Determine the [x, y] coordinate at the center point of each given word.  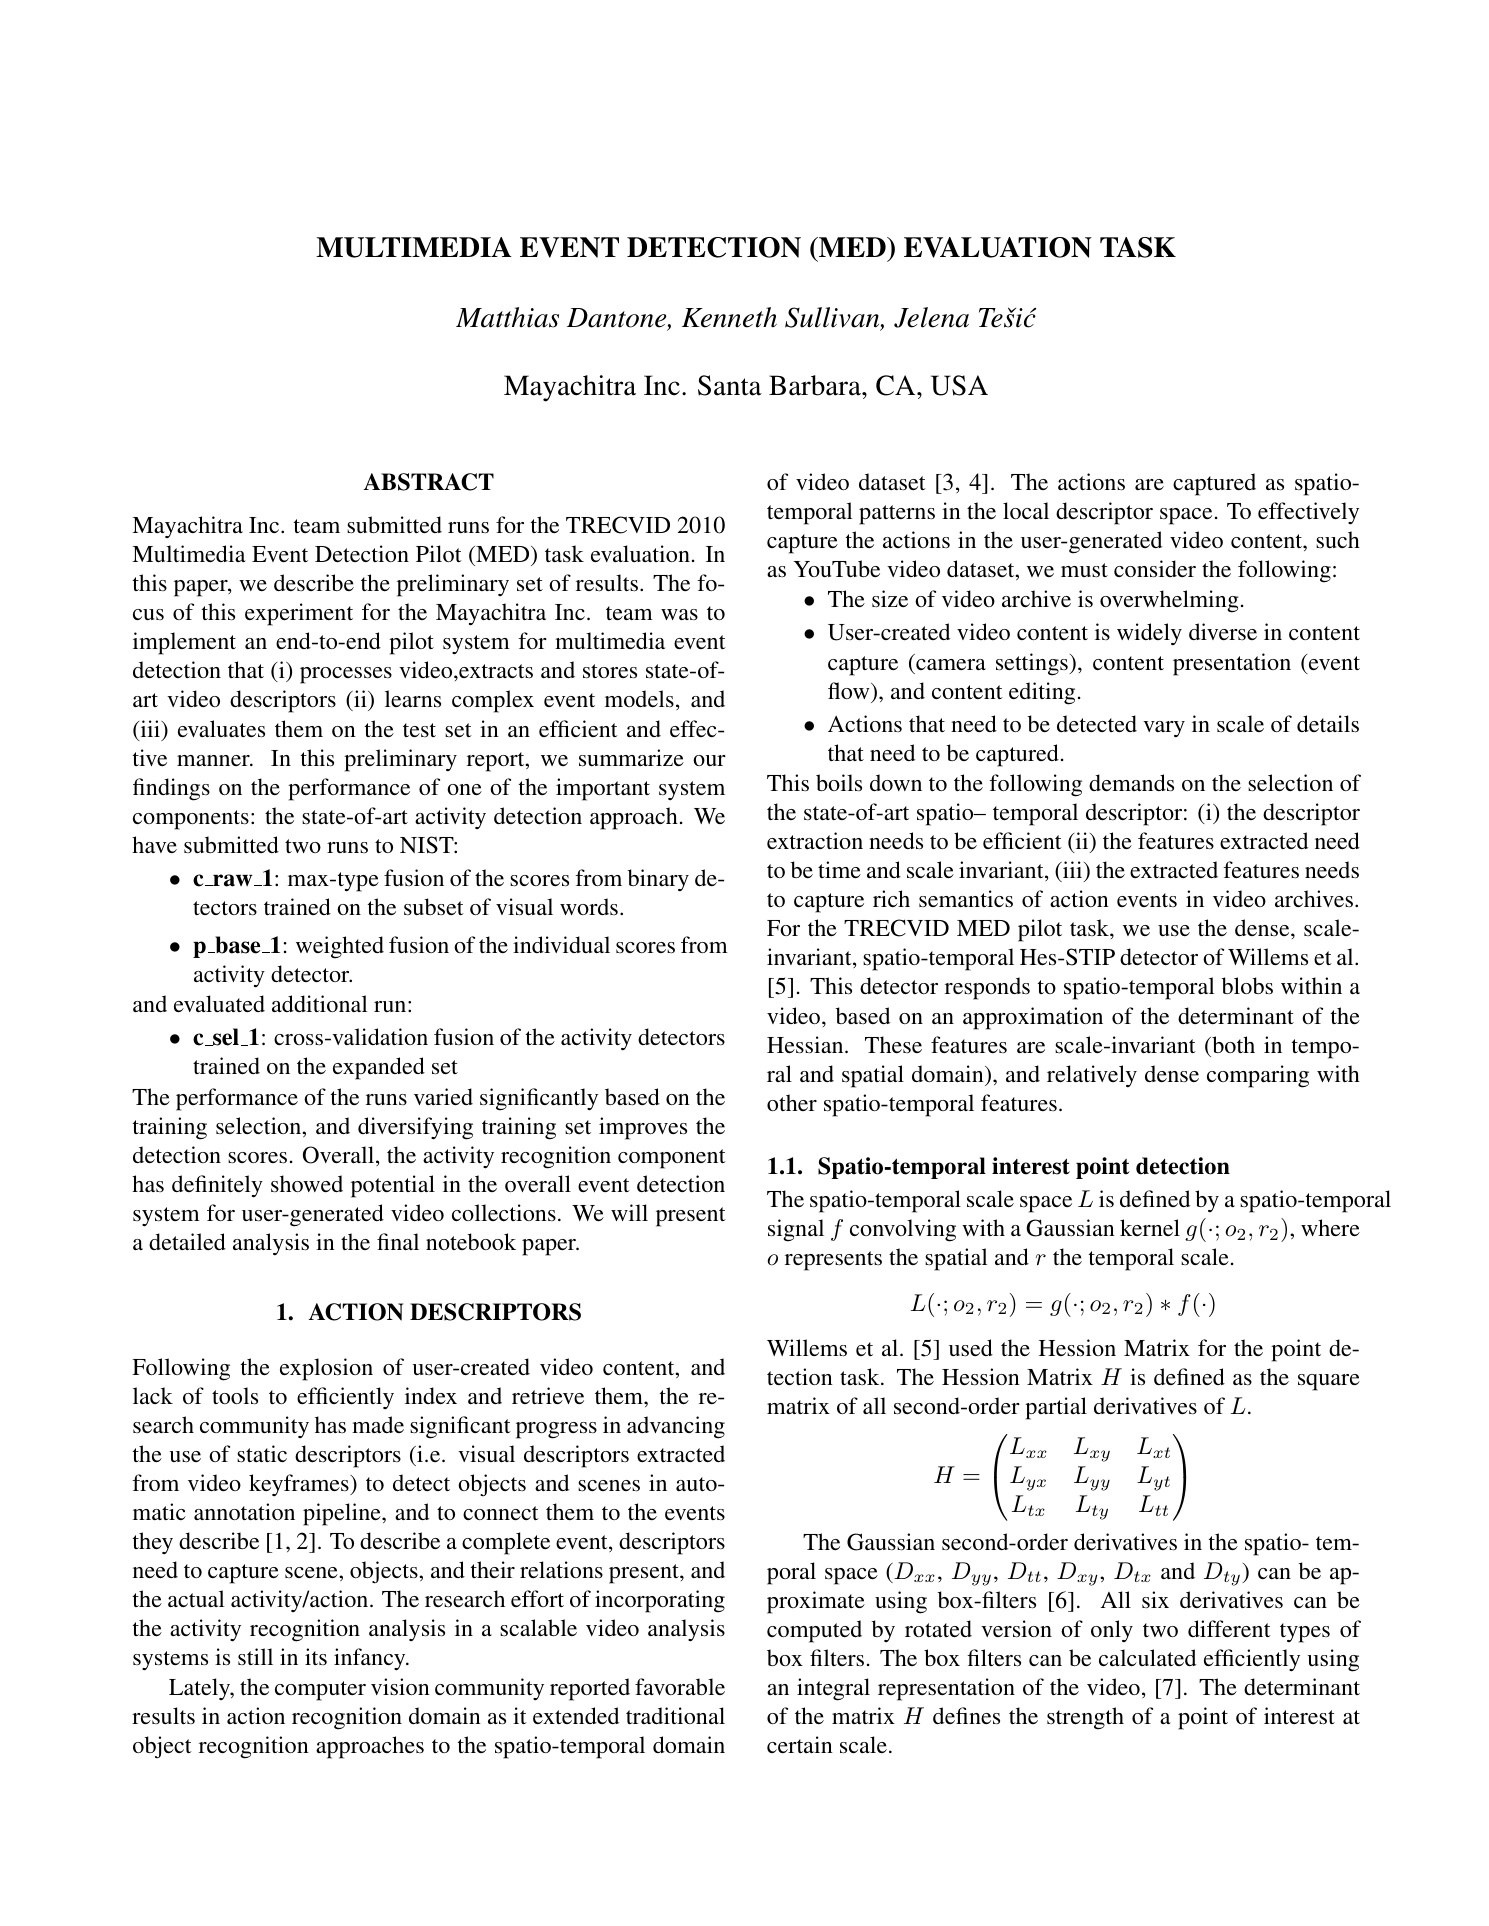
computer [320, 1691]
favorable [680, 1686]
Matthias [507, 317]
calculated [1147, 1657]
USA [959, 385]
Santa [730, 385]
